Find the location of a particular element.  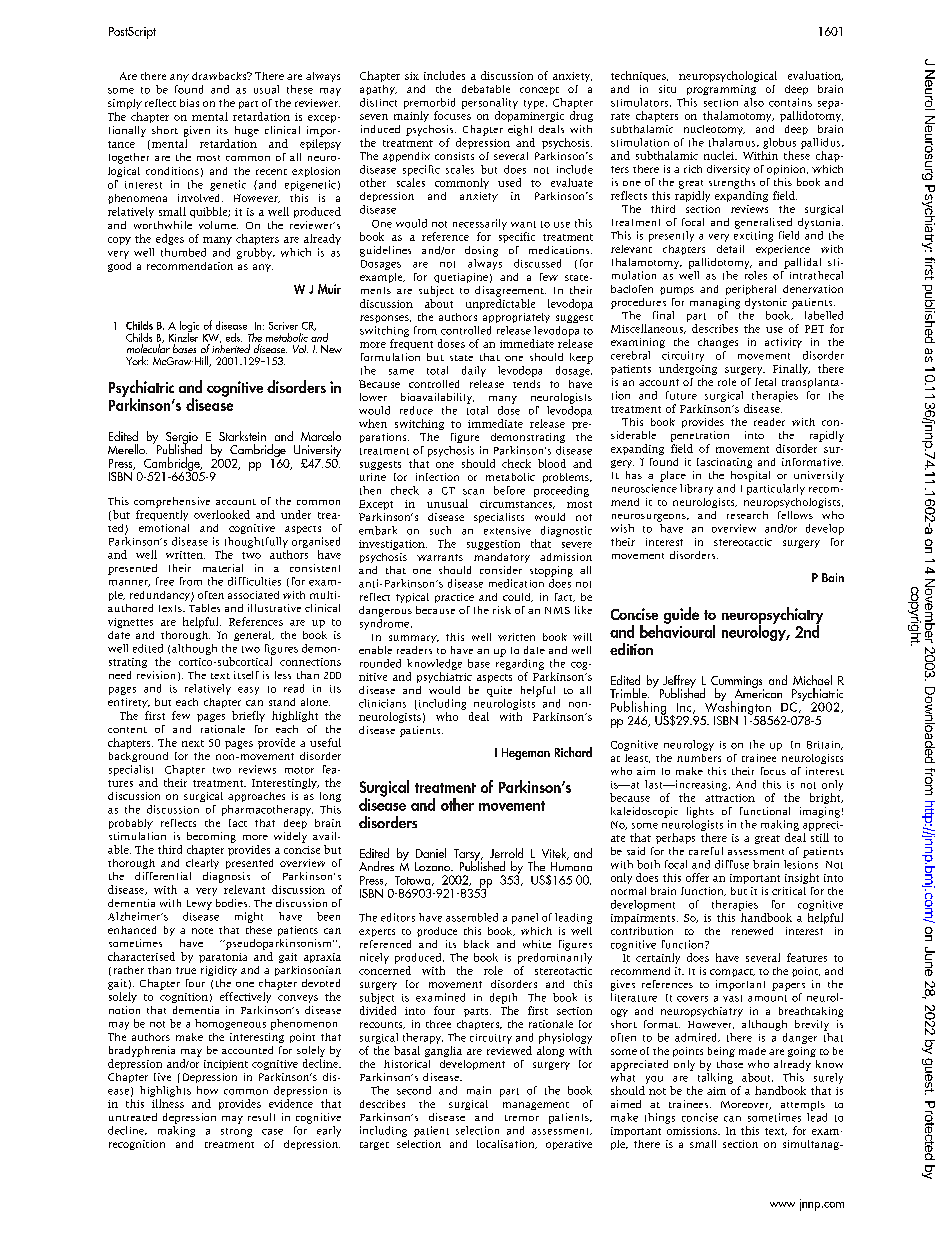

inherited is located at coordinates (231, 347).
